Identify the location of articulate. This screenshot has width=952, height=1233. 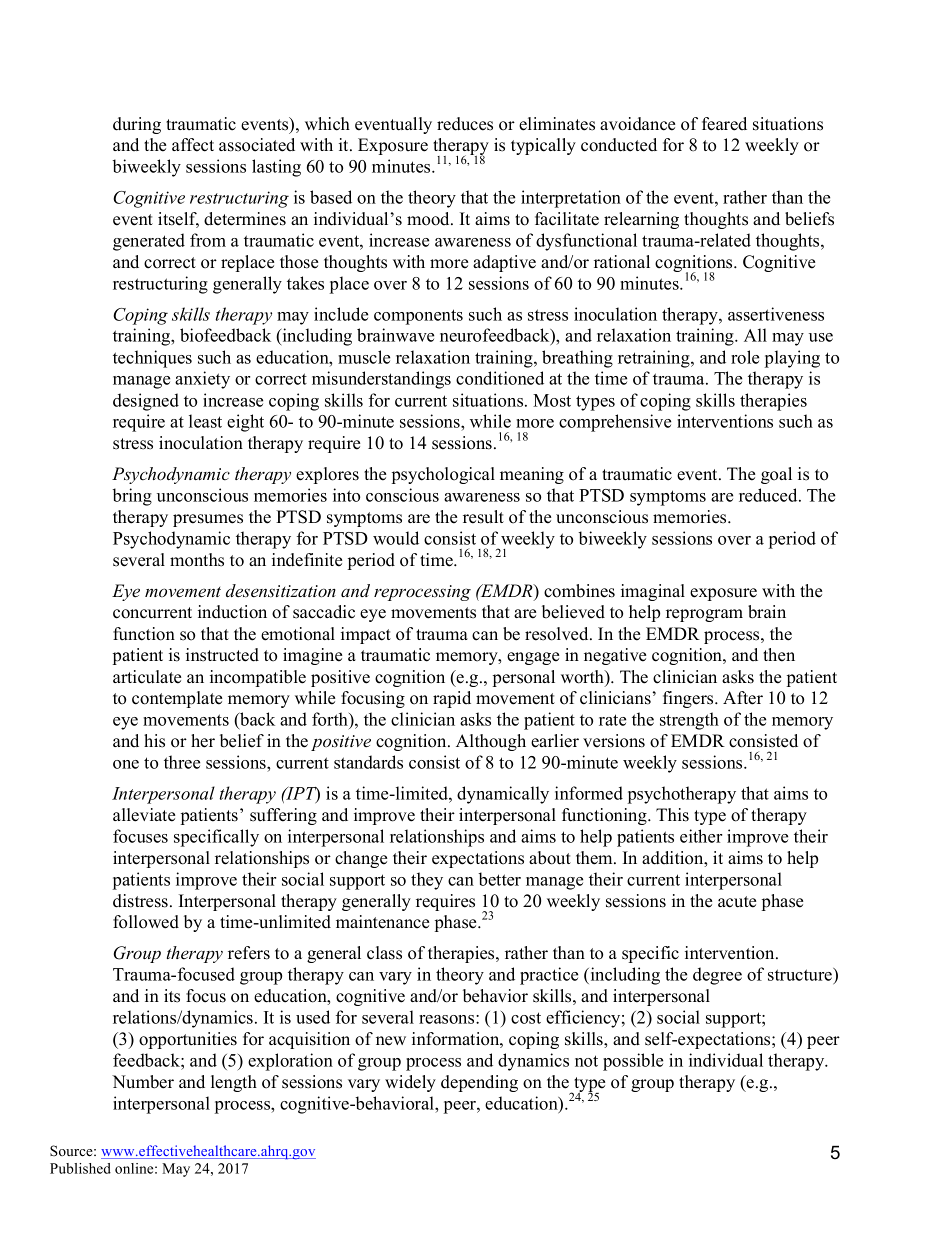
(147, 677).
